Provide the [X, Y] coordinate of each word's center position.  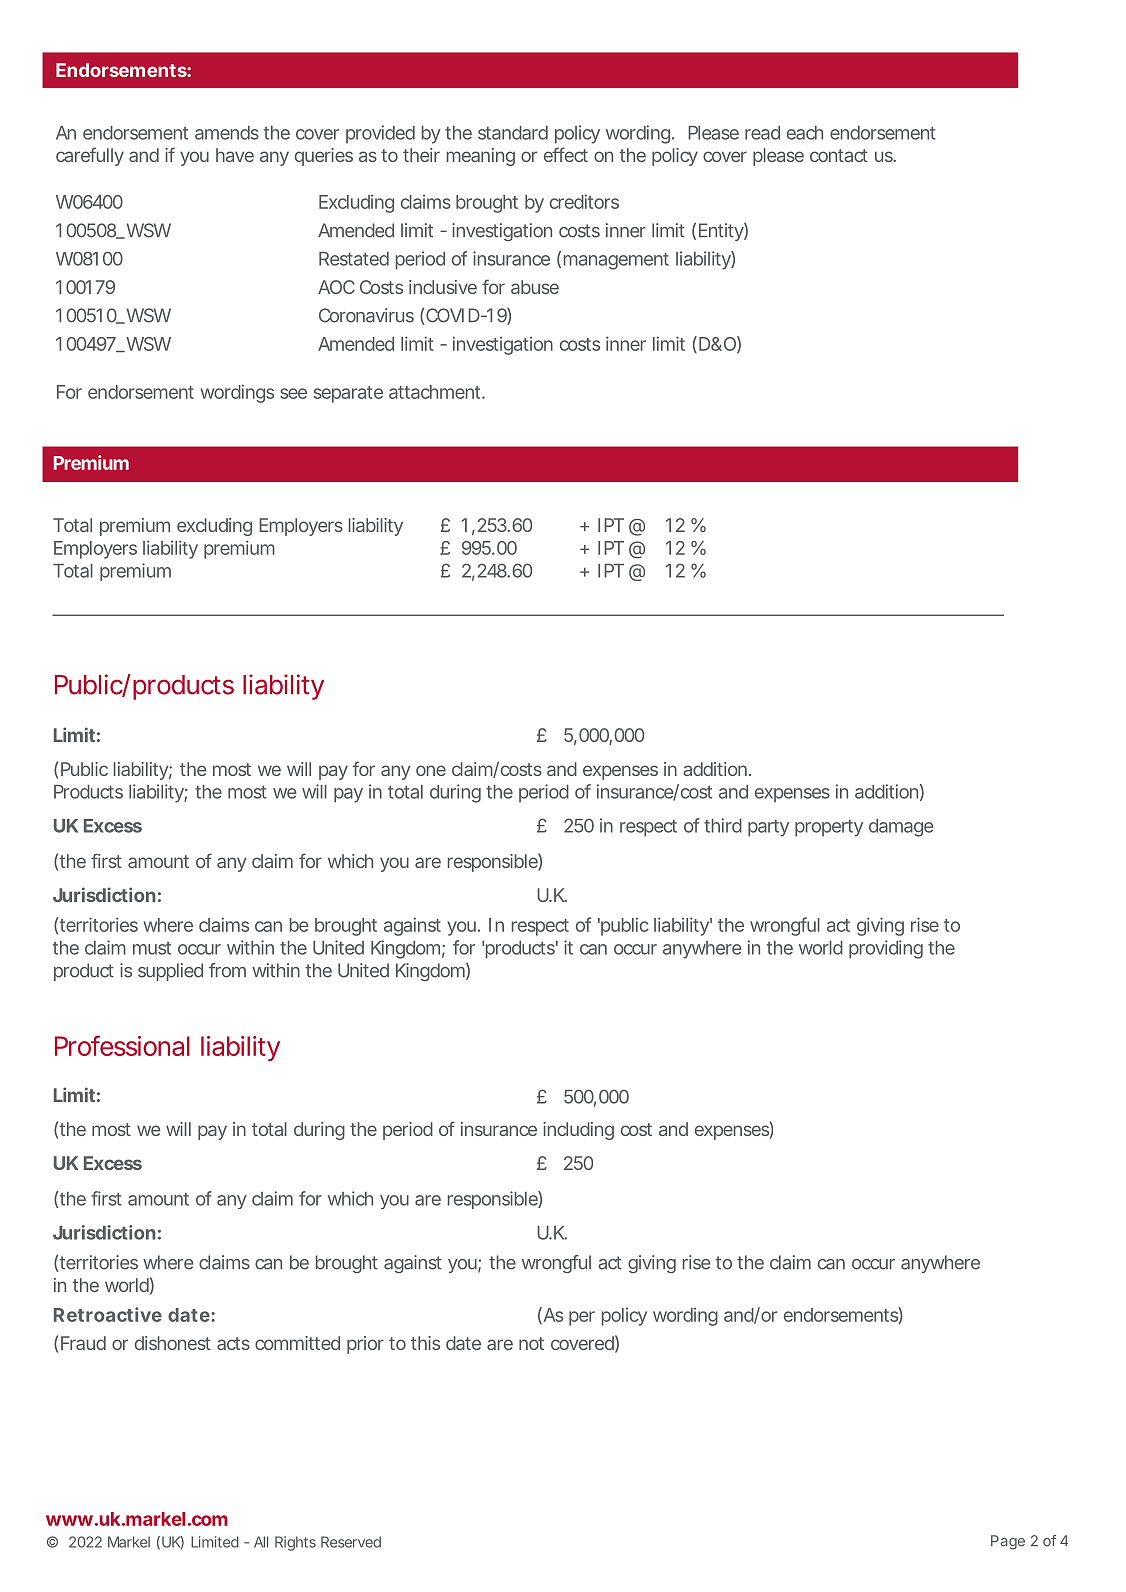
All [261, 1542]
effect [566, 154]
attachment [437, 392]
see [293, 393]
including [578, 1131]
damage [901, 828]
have [235, 155]
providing [886, 949]
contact [839, 155]
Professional [122, 1045]
